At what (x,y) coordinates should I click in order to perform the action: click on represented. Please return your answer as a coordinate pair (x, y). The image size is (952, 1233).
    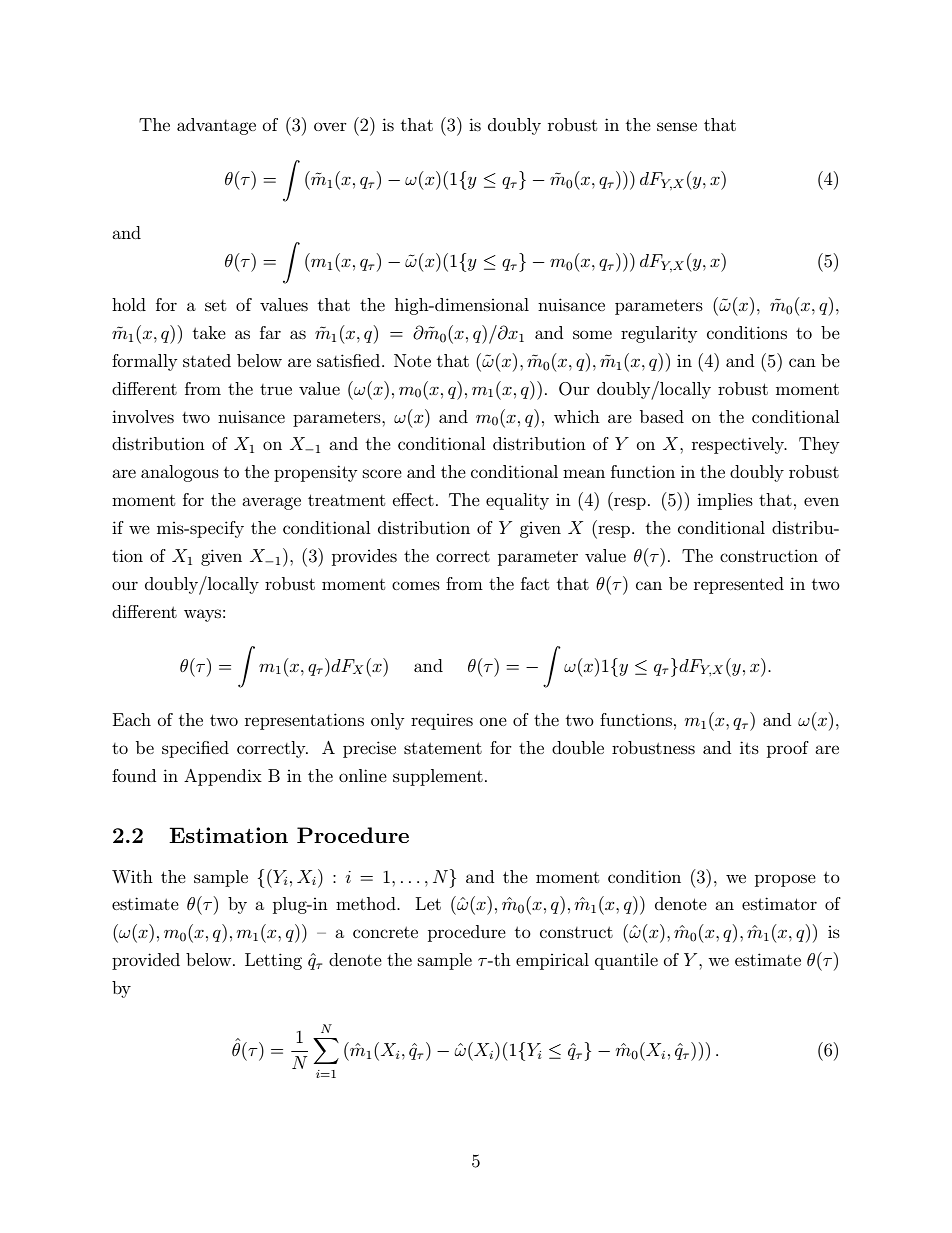
    Looking at the image, I should click on (739, 585).
